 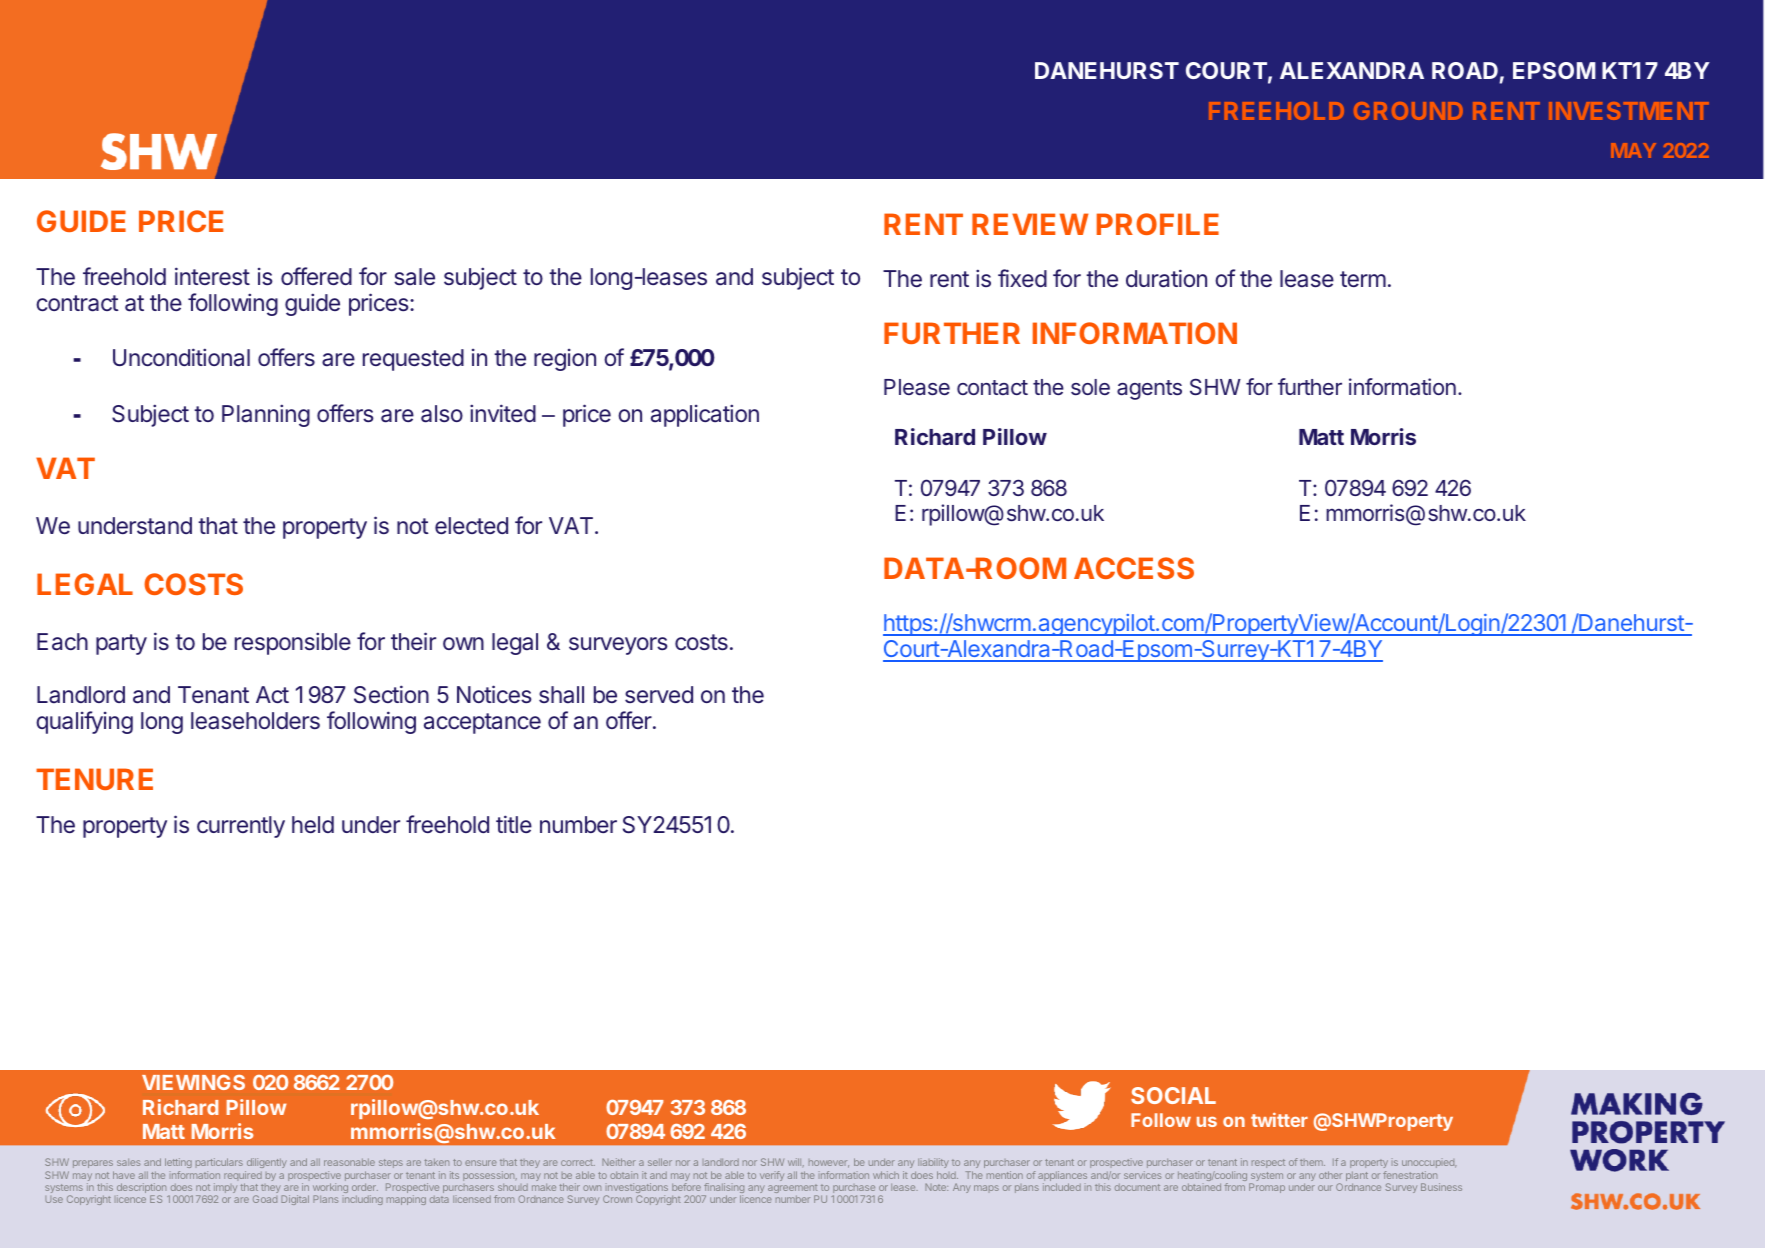 I want to click on held, so click(x=313, y=824).
